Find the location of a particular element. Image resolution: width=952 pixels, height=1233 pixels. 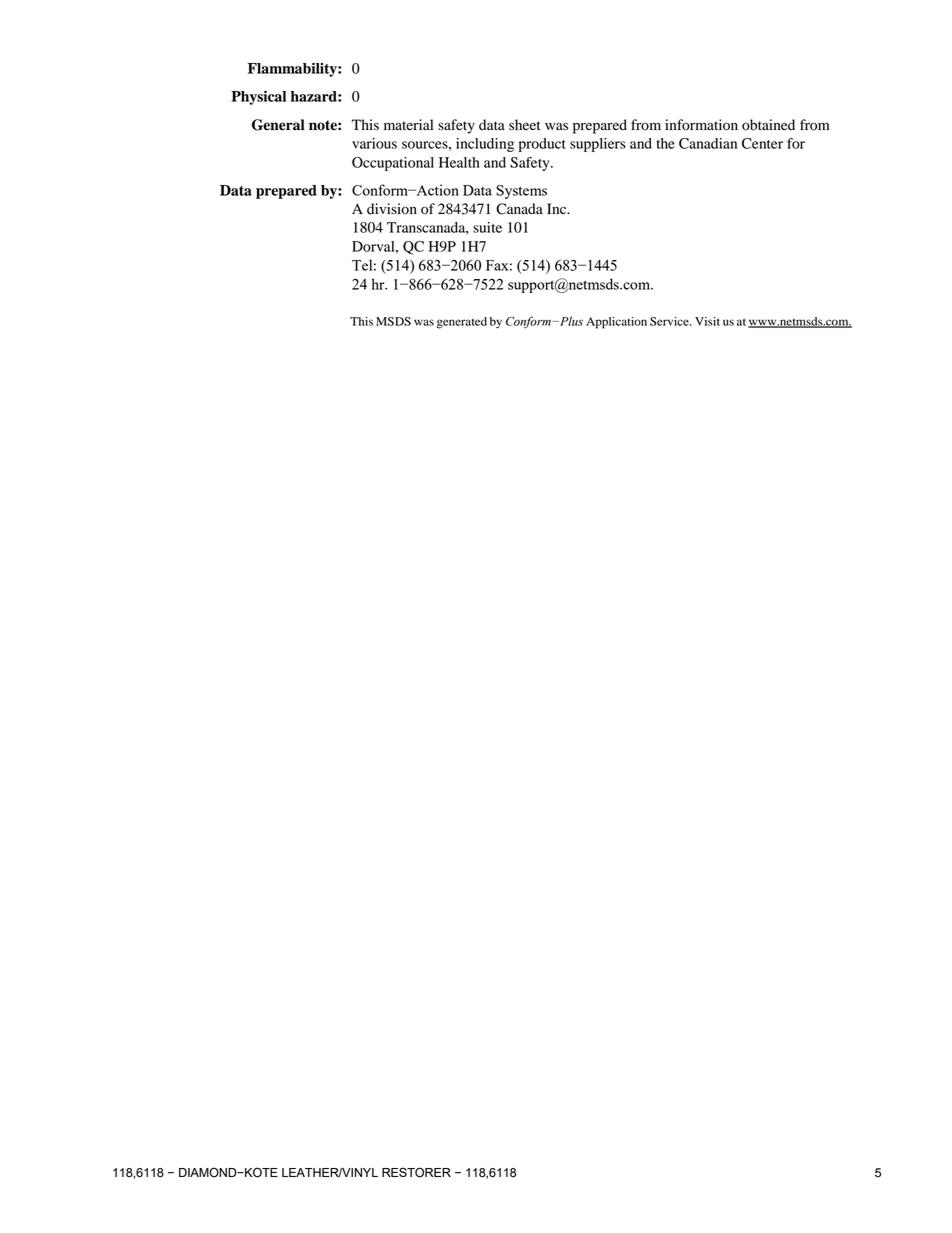

division is located at coordinates (392, 209).
